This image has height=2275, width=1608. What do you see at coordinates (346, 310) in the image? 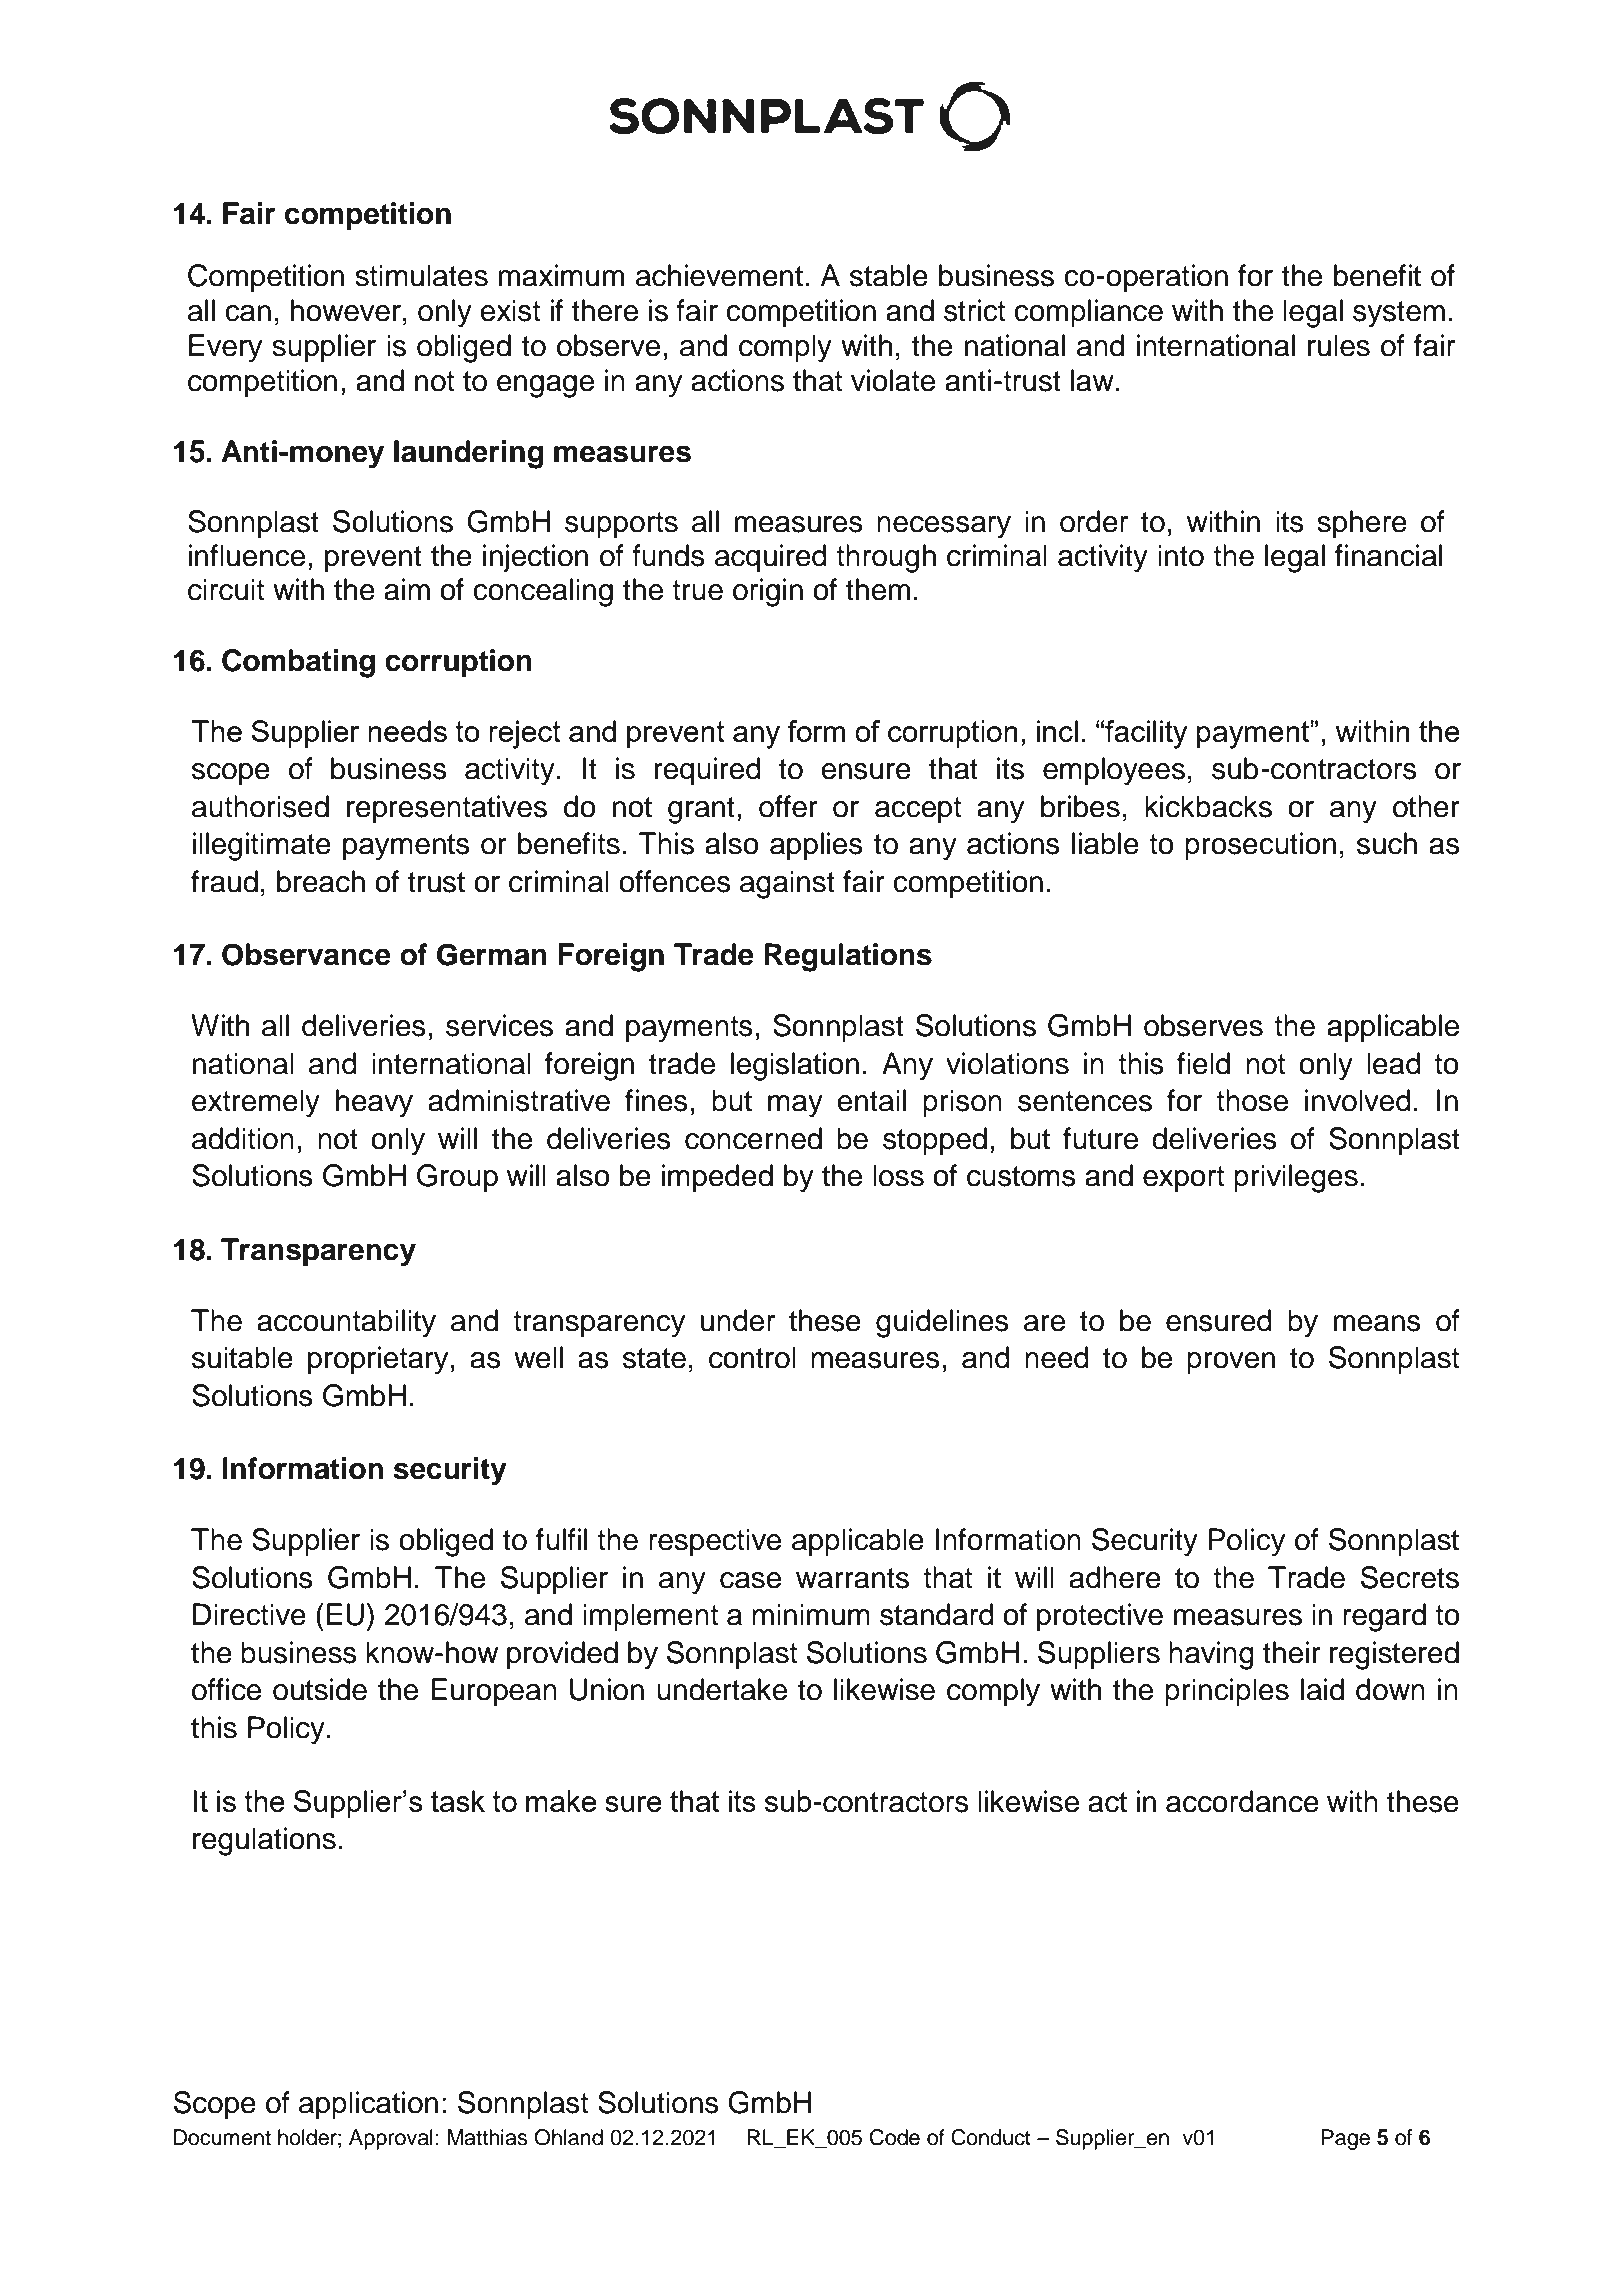
I see `however` at bounding box center [346, 310].
